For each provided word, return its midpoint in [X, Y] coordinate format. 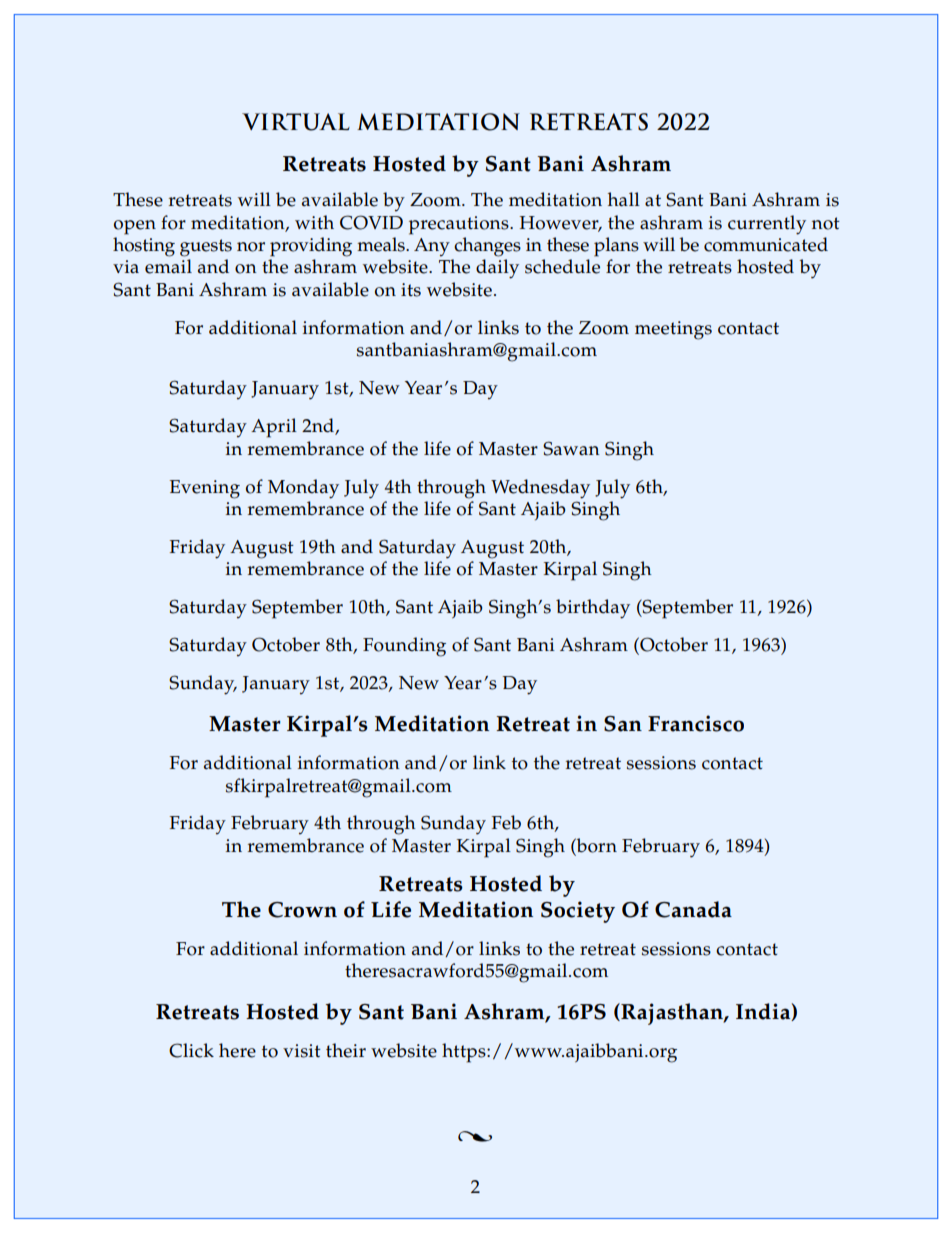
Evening [205, 489]
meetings [673, 330]
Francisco [696, 723]
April [274, 428]
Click [191, 1050]
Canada [693, 909]
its [411, 290]
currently [767, 225]
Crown [302, 910]
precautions [460, 225]
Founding [404, 647]
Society [578, 912]
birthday [593, 609]
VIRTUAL [296, 122]
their [346, 1050]
